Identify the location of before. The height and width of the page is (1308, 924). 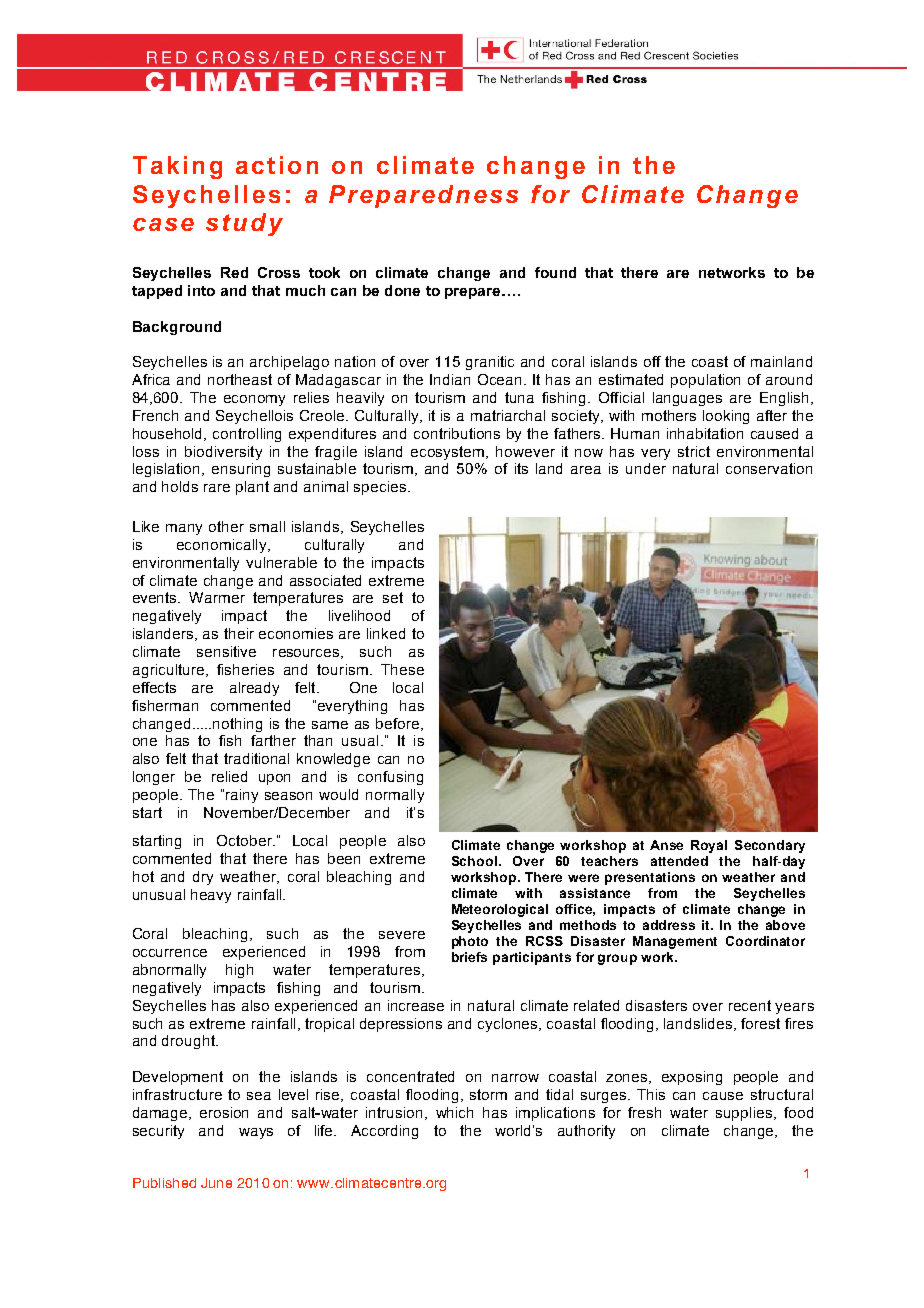
(399, 724).
